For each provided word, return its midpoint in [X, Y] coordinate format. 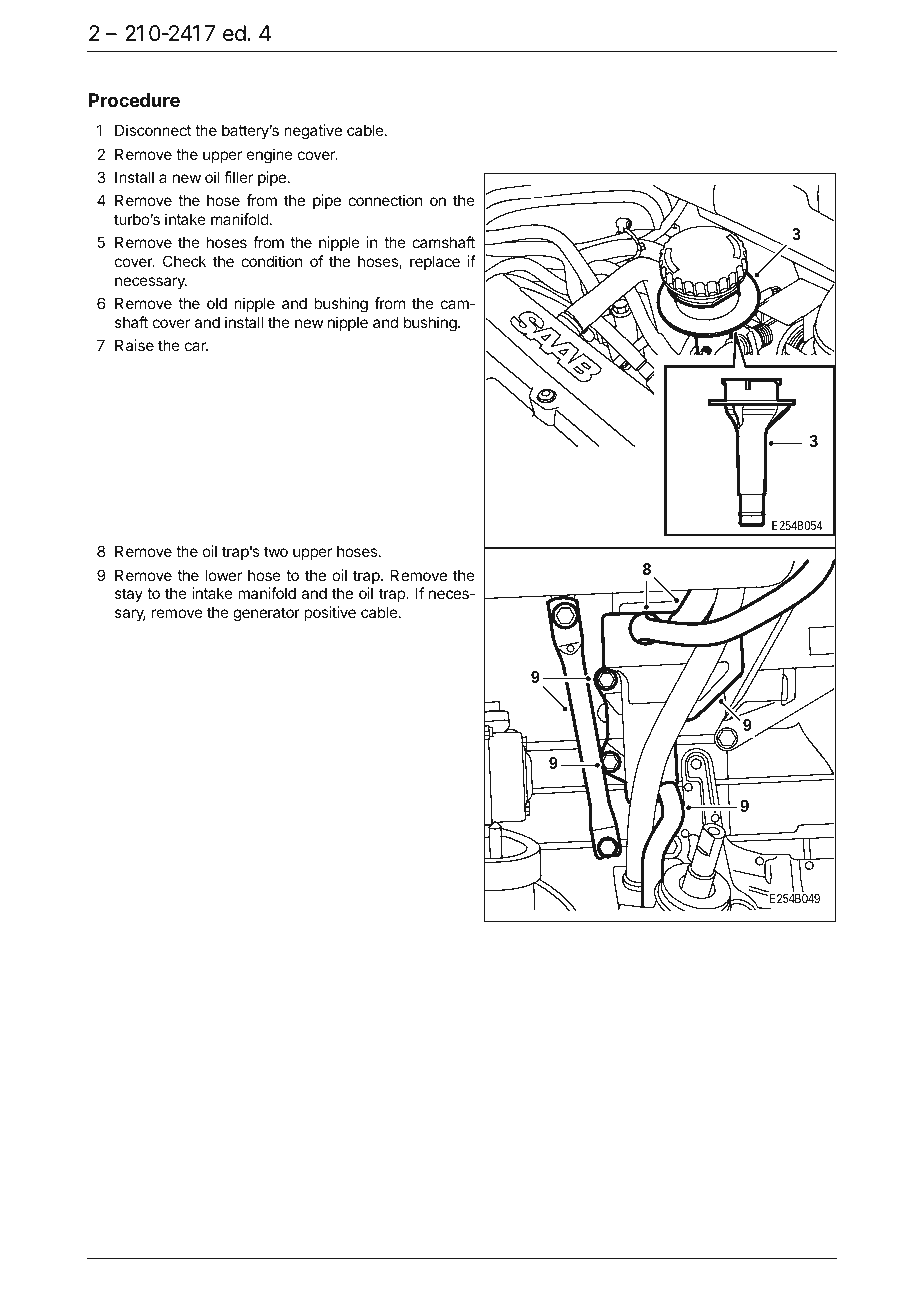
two [276, 551]
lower [223, 575]
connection [385, 200]
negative [313, 132]
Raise [134, 345]
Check [184, 261]
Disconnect [153, 130]
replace [435, 262]
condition [271, 261]
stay [129, 595]
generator [266, 614]
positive [330, 613]
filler [238, 177]
